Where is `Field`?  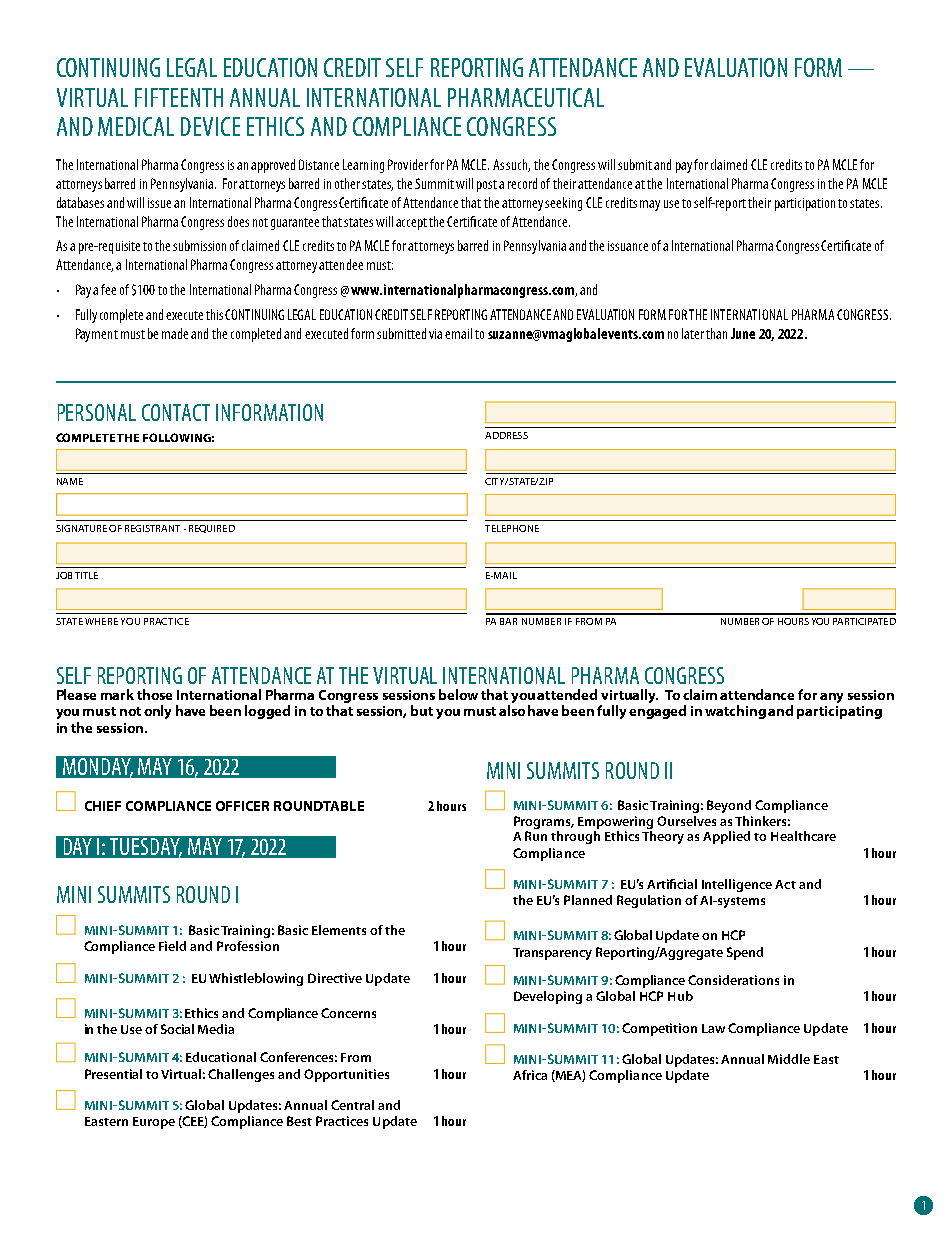
Field is located at coordinates (172, 946).
